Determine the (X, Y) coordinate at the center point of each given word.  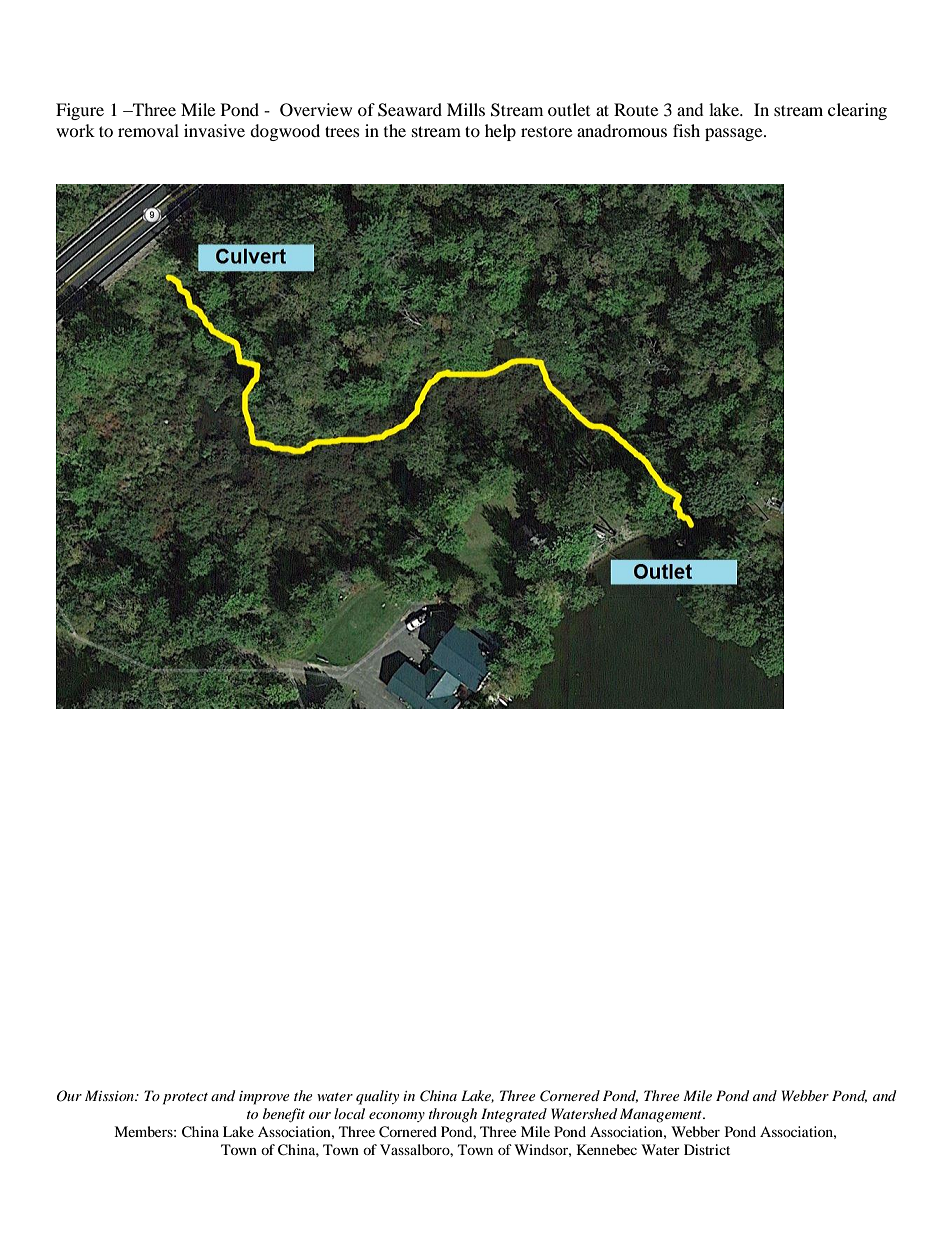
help (500, 132)
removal (148, 130)
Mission (110, 1095)
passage (735, 134)
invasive (214, 130)
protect (185, 1099)
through (453, 1115)
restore (546, 131)
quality (377, 1097)
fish (686, 130)
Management (662, 1115)
